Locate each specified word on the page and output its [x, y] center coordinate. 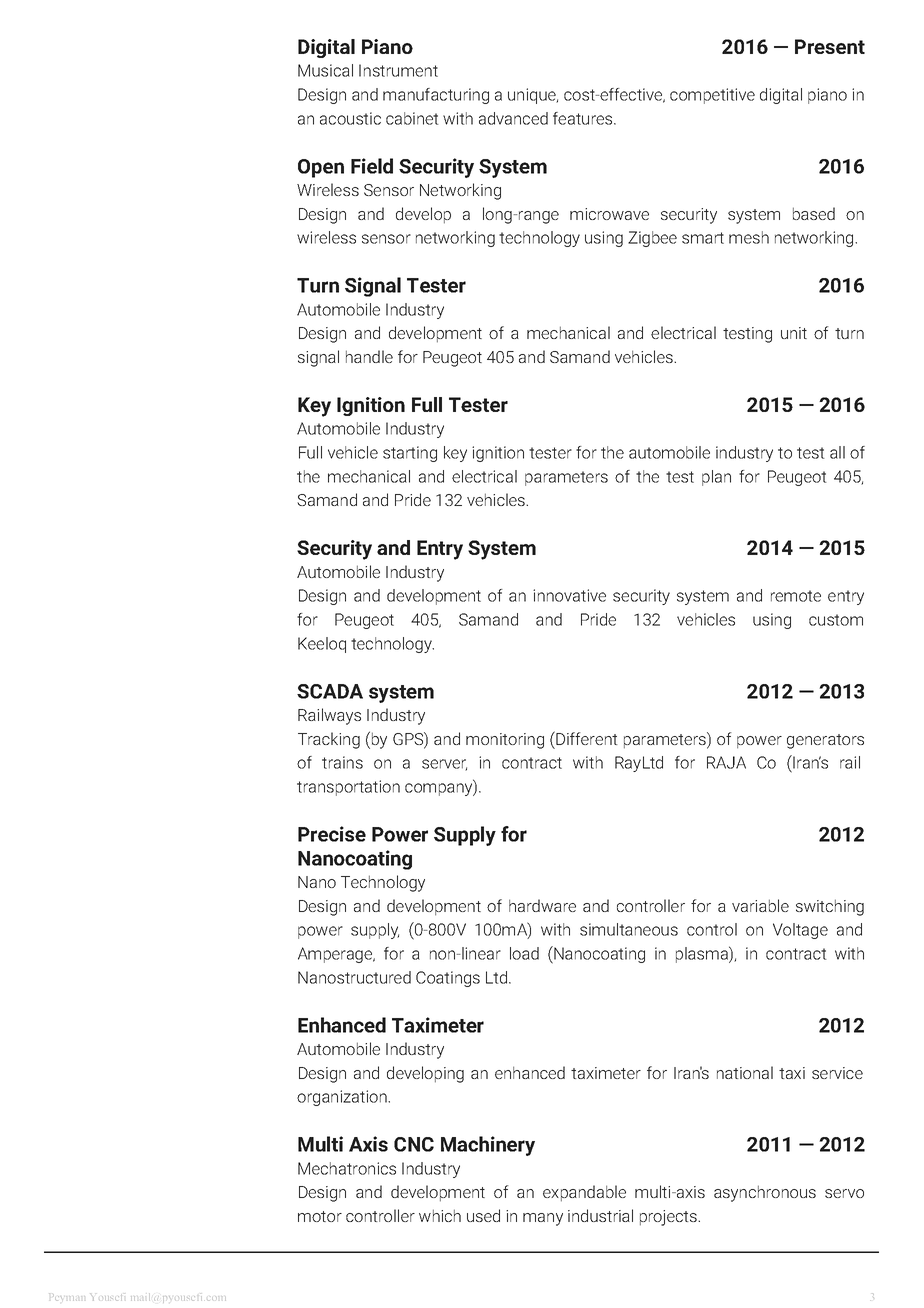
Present [830, 46]
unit [794, 333]
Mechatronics [347, 1168]
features [584, 118]
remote [796, 596]
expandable [584, 1193]
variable [760, 905]
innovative [569, 595]
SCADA [330, 691]
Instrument [398, 70]
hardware [542, 905]
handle [369, 356]
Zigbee [652, 239]
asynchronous [765, 1193]
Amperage [336, 955]
